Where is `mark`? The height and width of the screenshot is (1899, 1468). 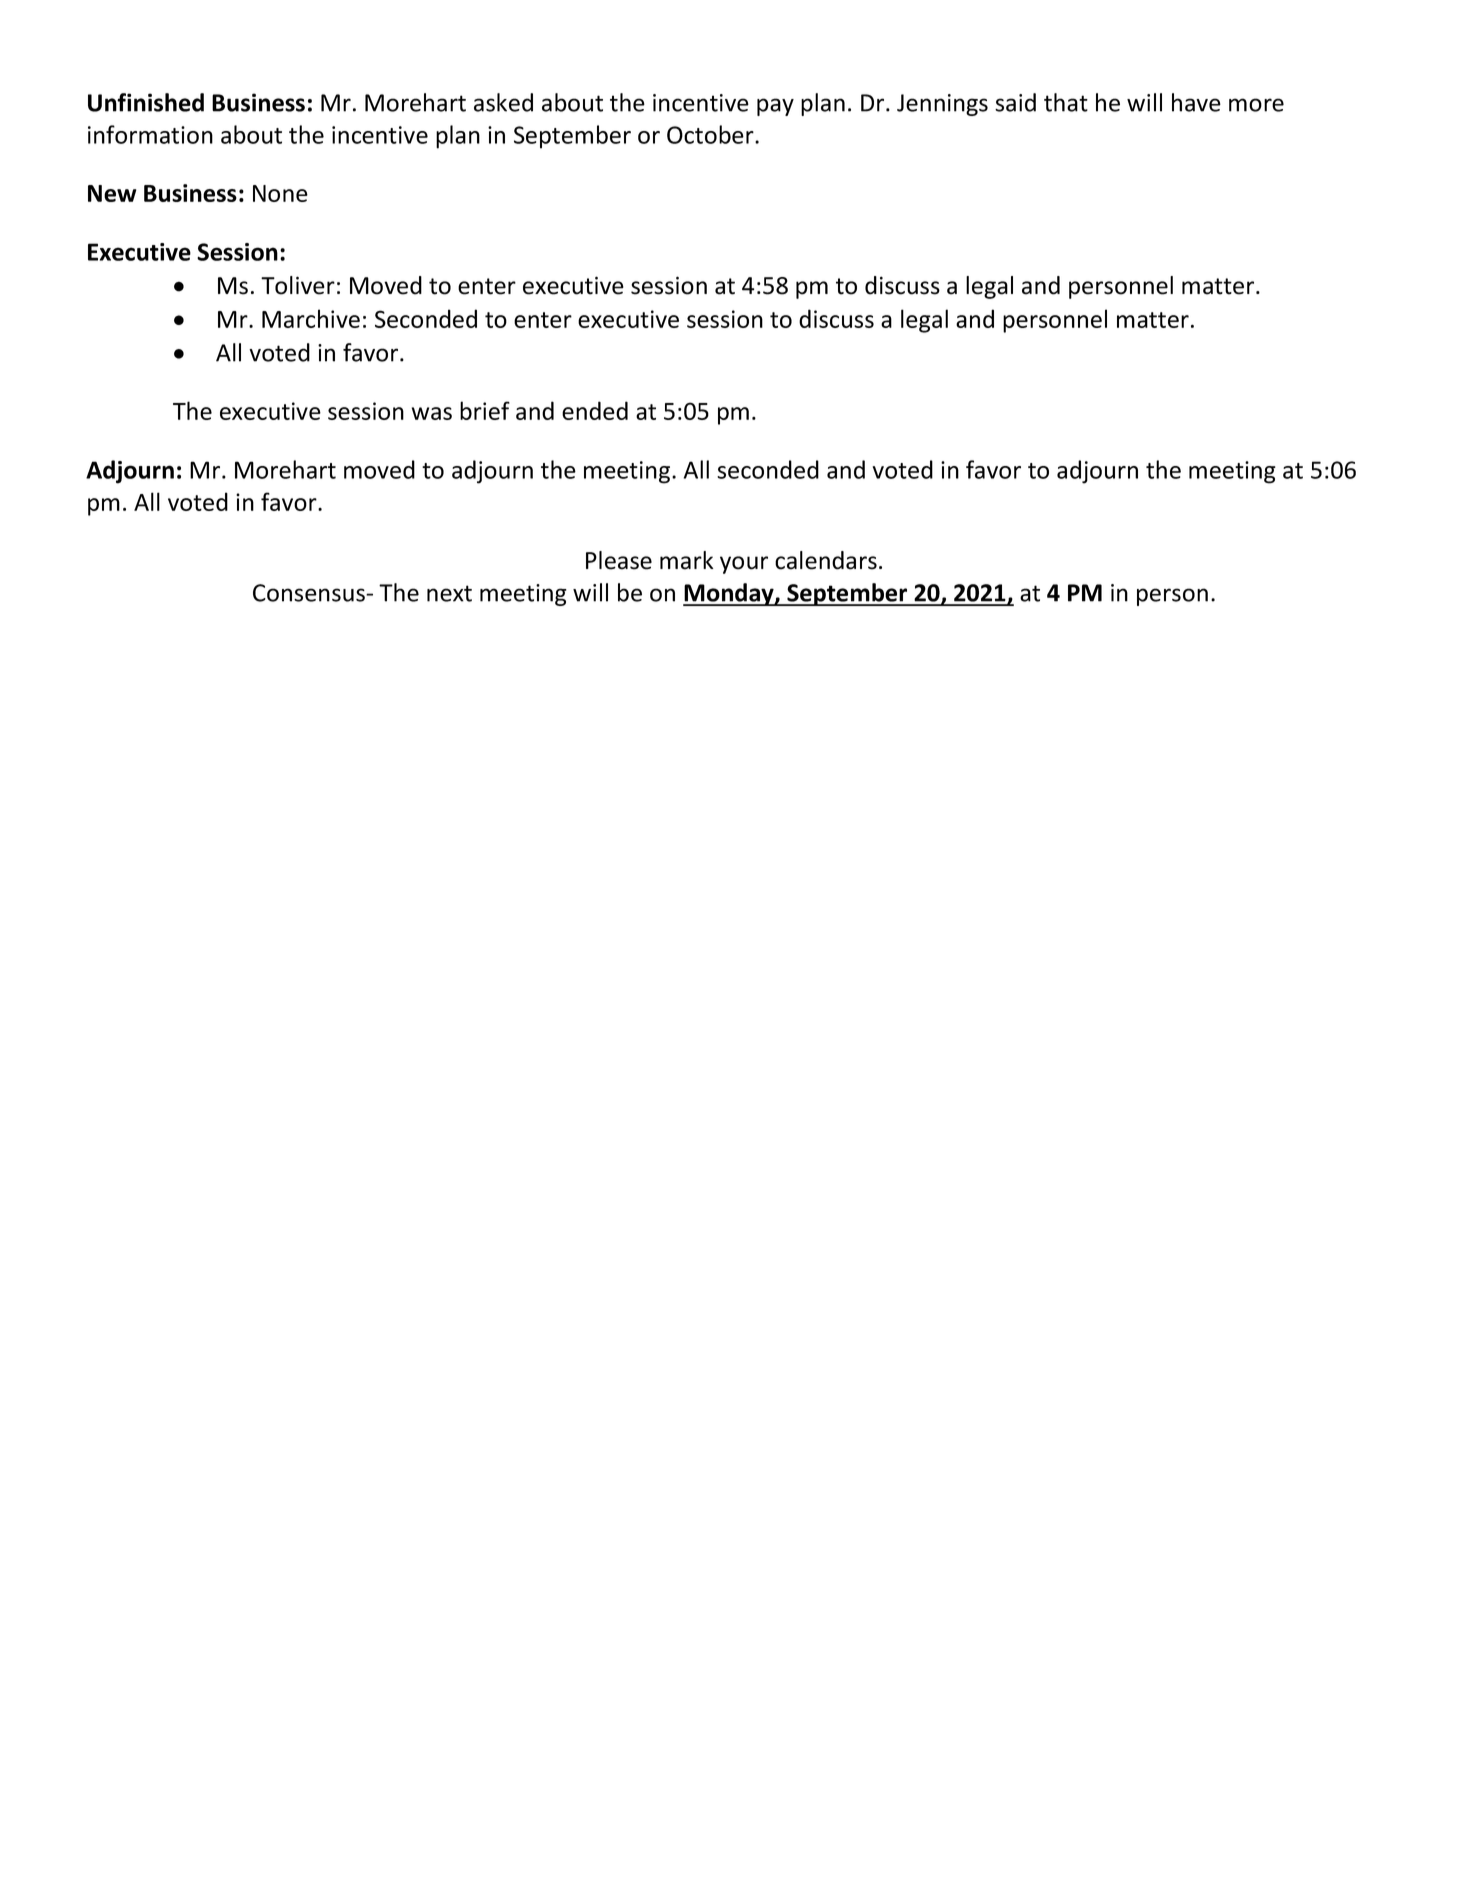 mark is located at coordinates (686, 560).
